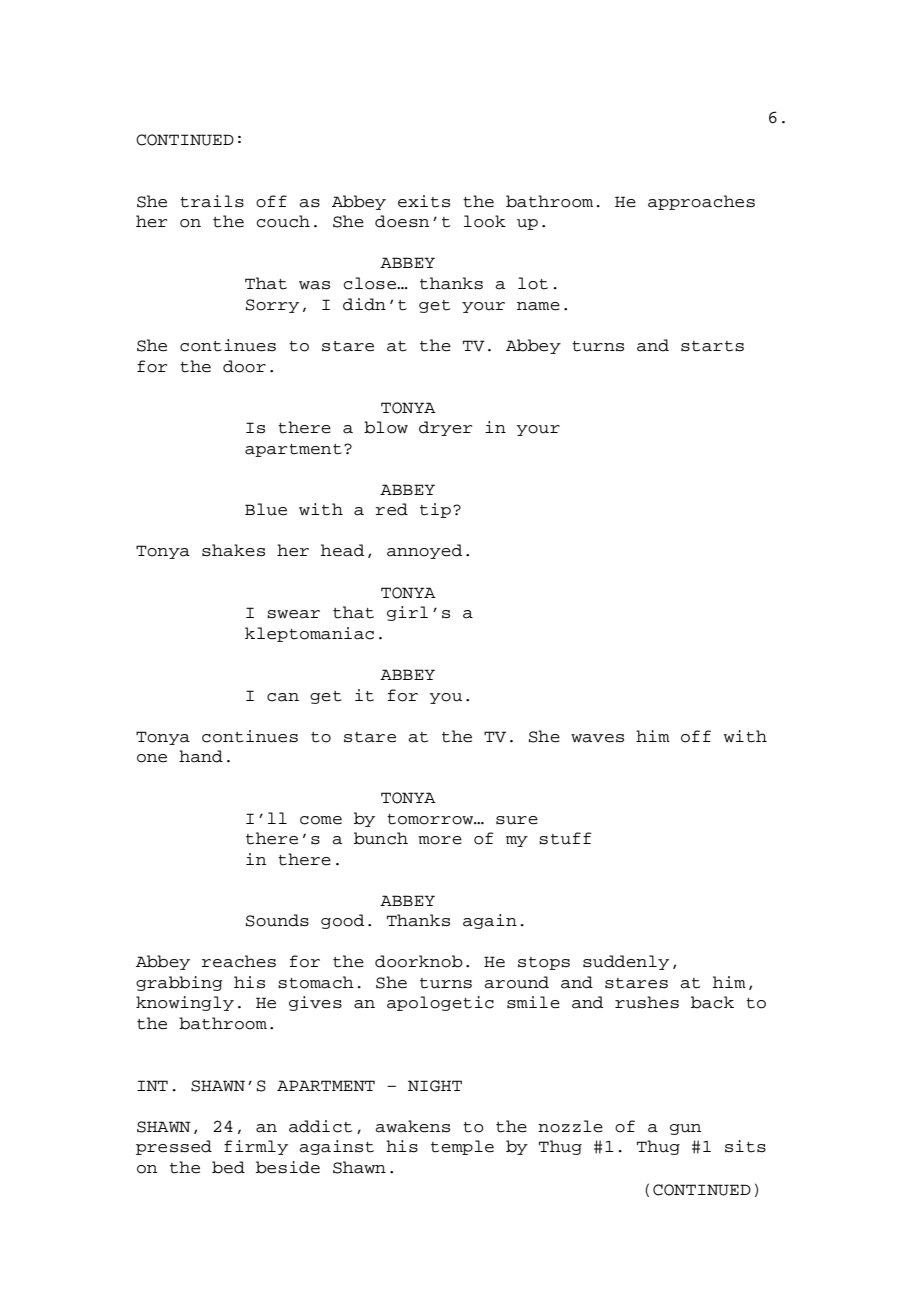 The height and width of the screenshot is (1308, 924). Describe the element at coordinates (309, 634) in the screenshot. I see `kleptomaniac` at that location.
